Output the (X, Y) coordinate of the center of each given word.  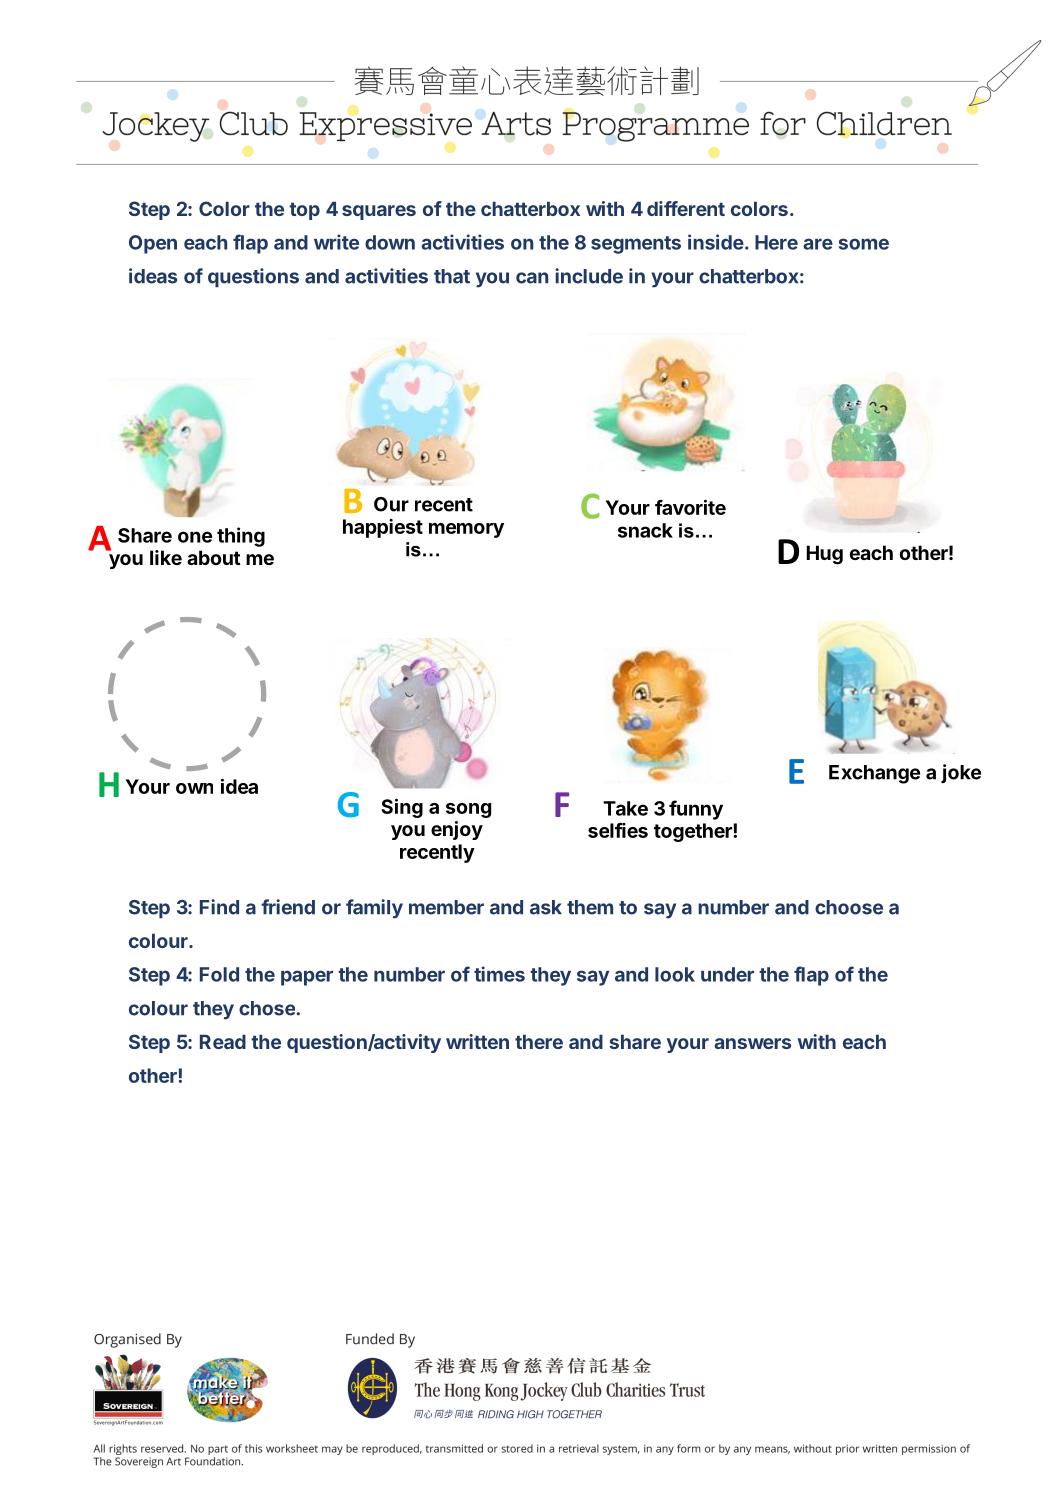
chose (267, 1008)
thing (241, 537)
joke (961, 774)
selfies (618, 830)
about (214, 557)
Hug (824, 555)
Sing (402, 808)
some (864, 244)
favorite (690, 507)
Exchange (874, 774)
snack (645, 530)
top (304, 211)
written (477, 1041)
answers (752, 1043)
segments (636, 245)
